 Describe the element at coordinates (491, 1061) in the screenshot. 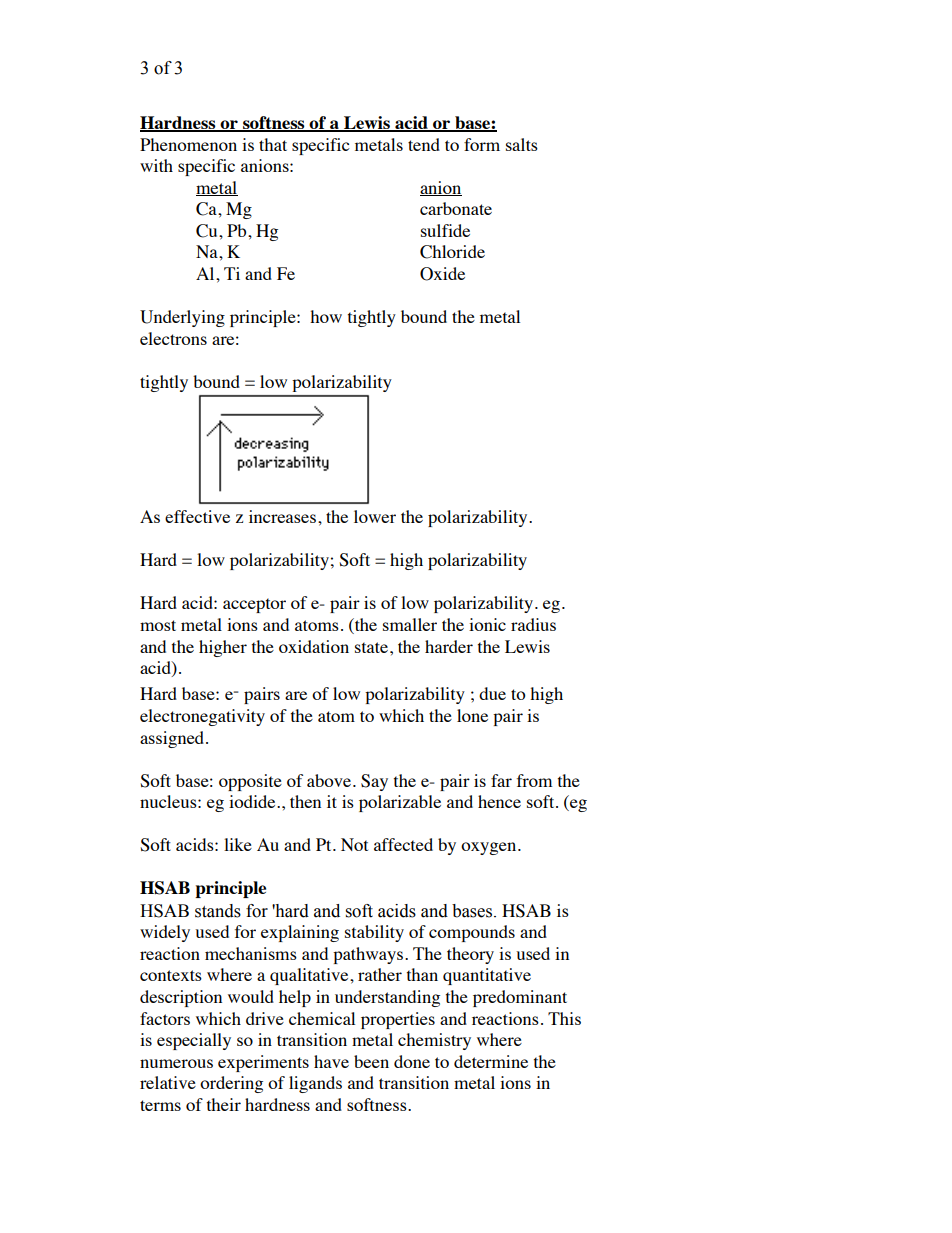

I see `determine` at that location.
